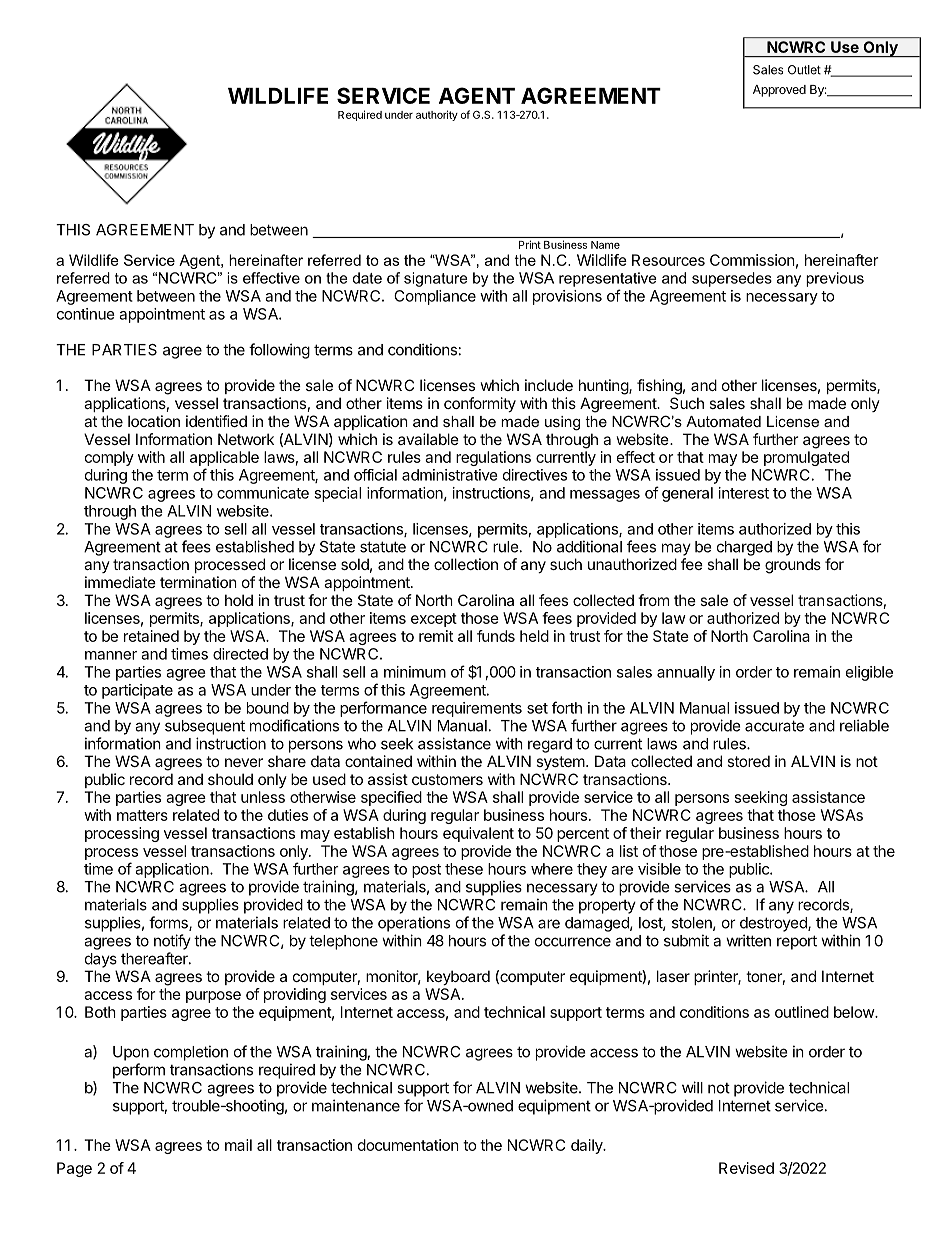 The image size is (952, 1233). I want to click on conformity, so click(480, 404).
